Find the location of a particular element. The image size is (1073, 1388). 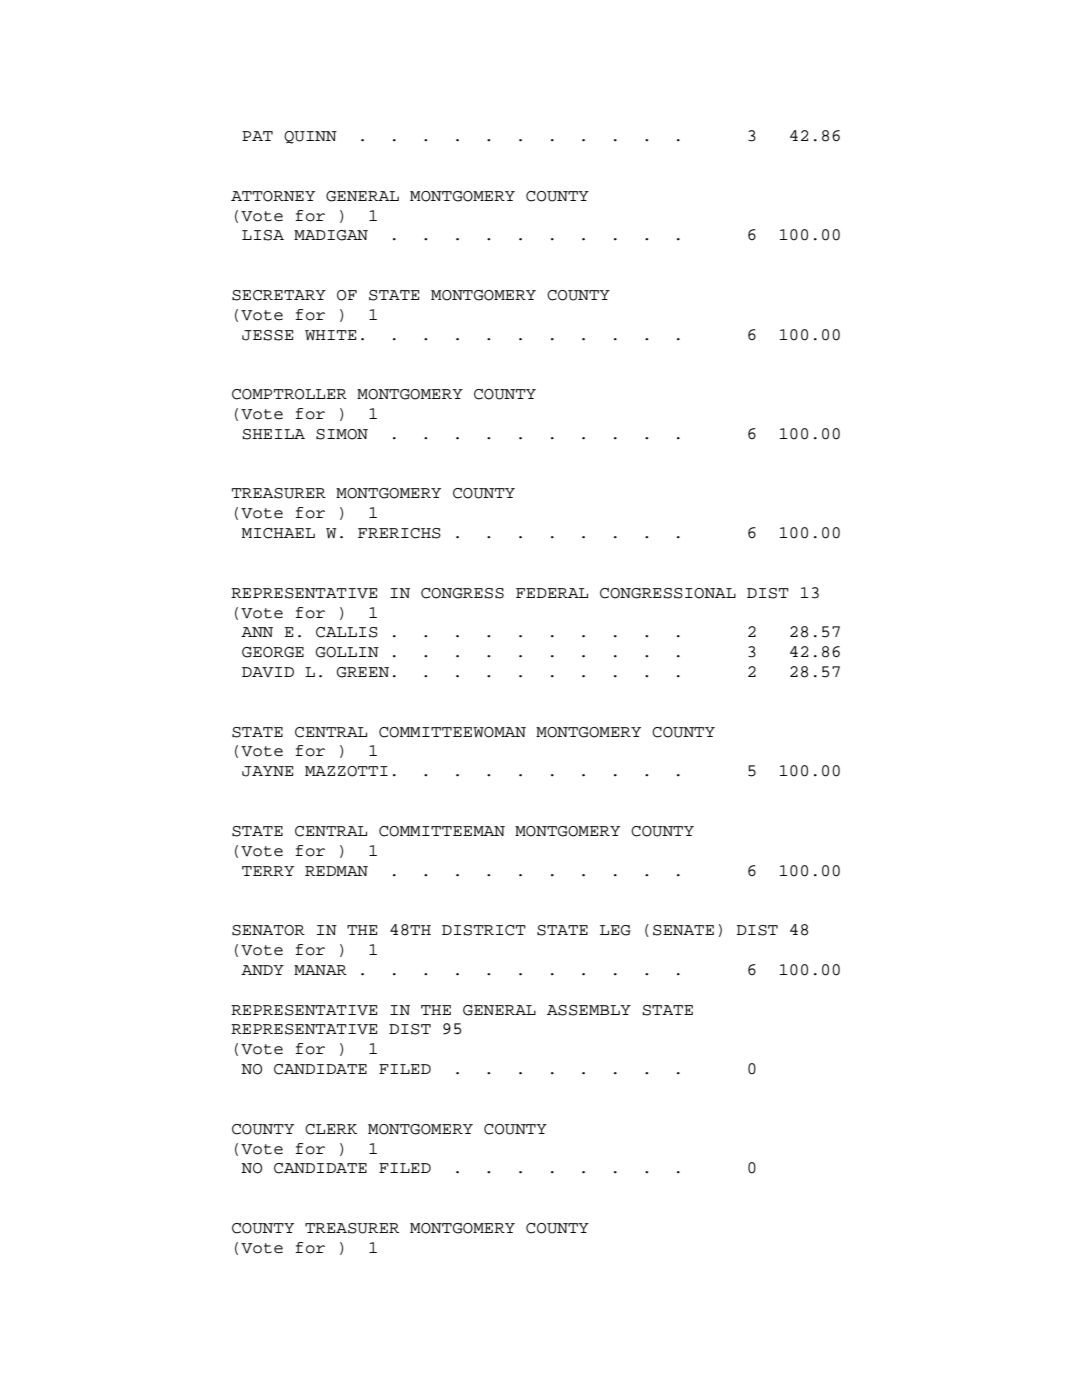

LEG is located at coordinates (615, 930).
